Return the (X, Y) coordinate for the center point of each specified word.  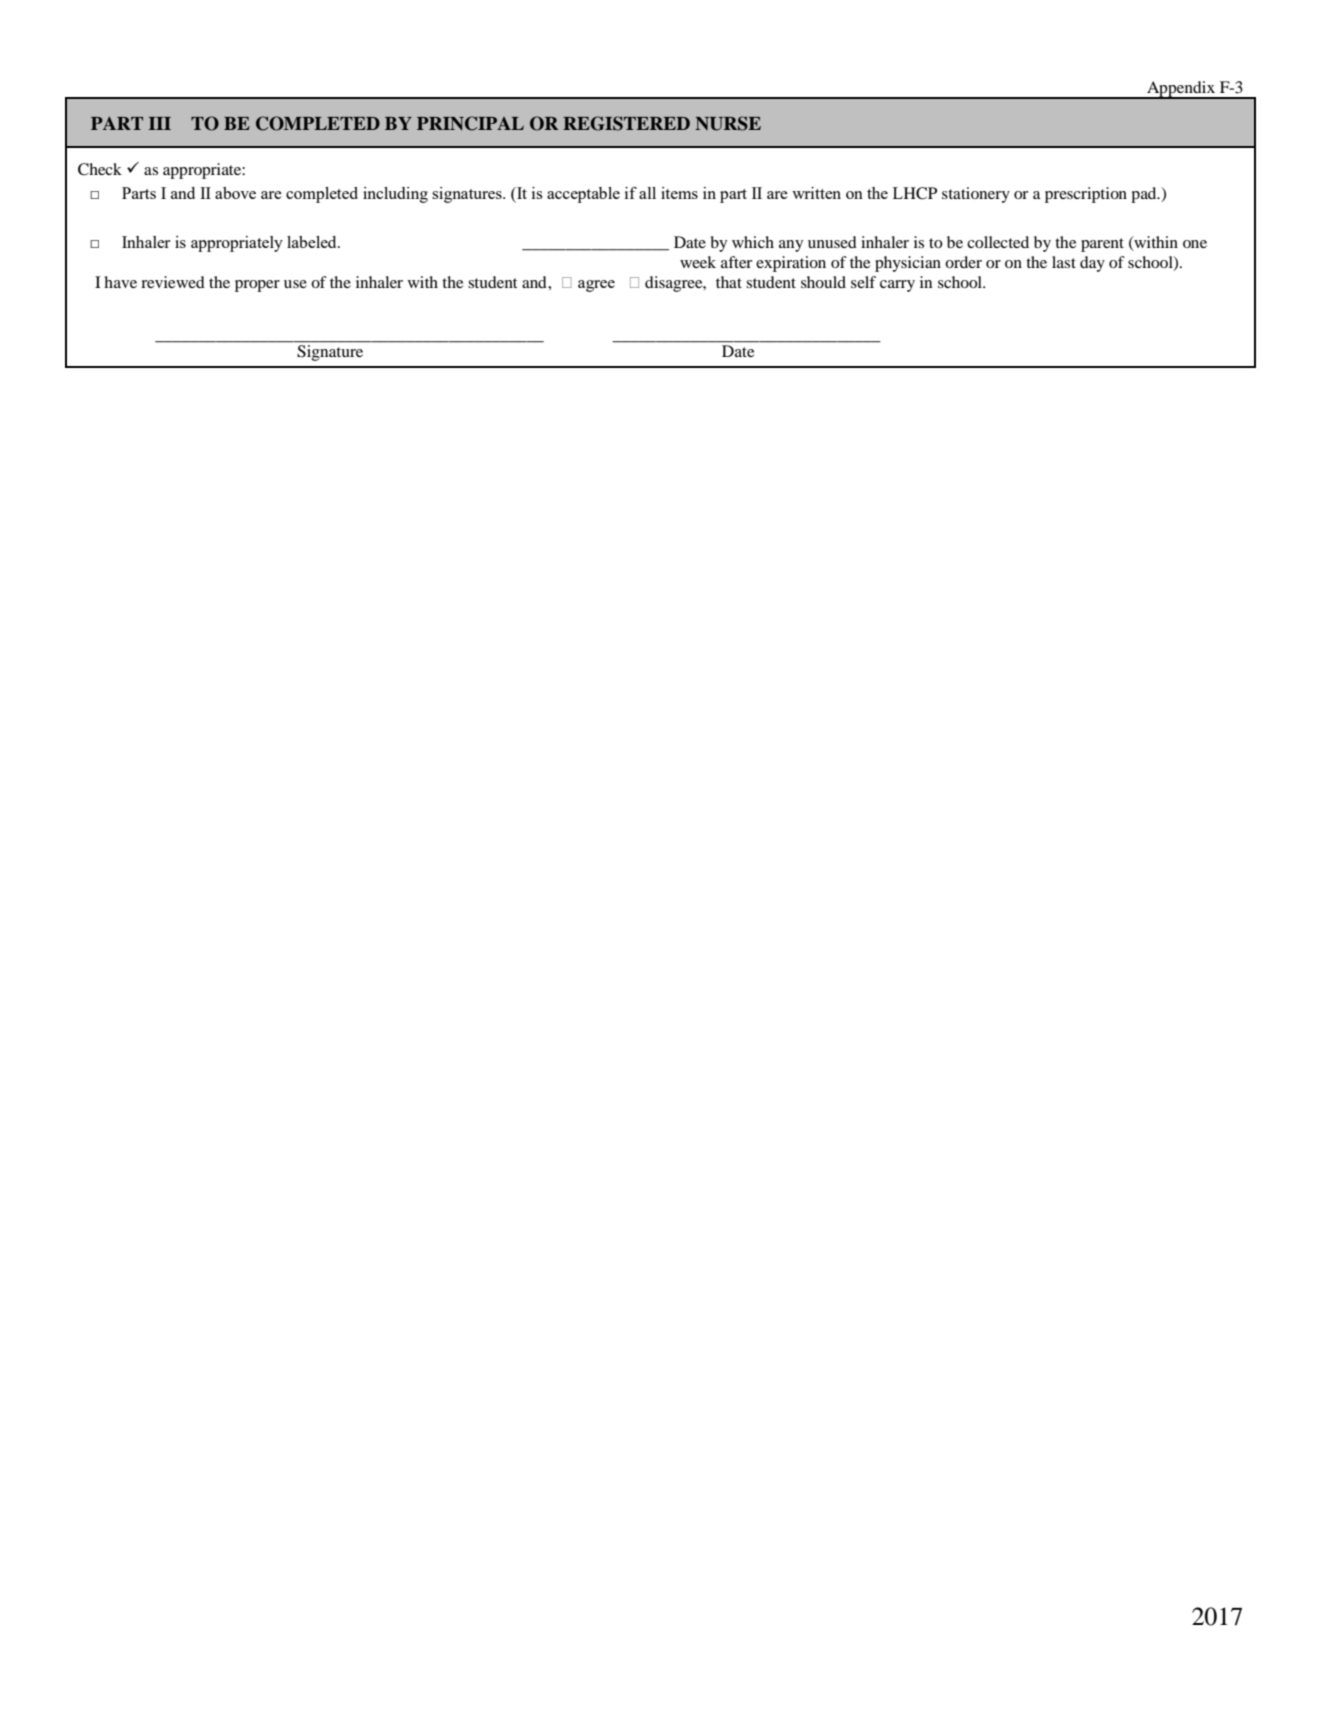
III (160, 123)
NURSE (728, 123)
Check (100, 169)
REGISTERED (626, 123)
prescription (1086, 195)
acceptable (583, 195)
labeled (313, 242)
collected (998, 242)
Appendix (1181, 90)
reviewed (173, 282)
